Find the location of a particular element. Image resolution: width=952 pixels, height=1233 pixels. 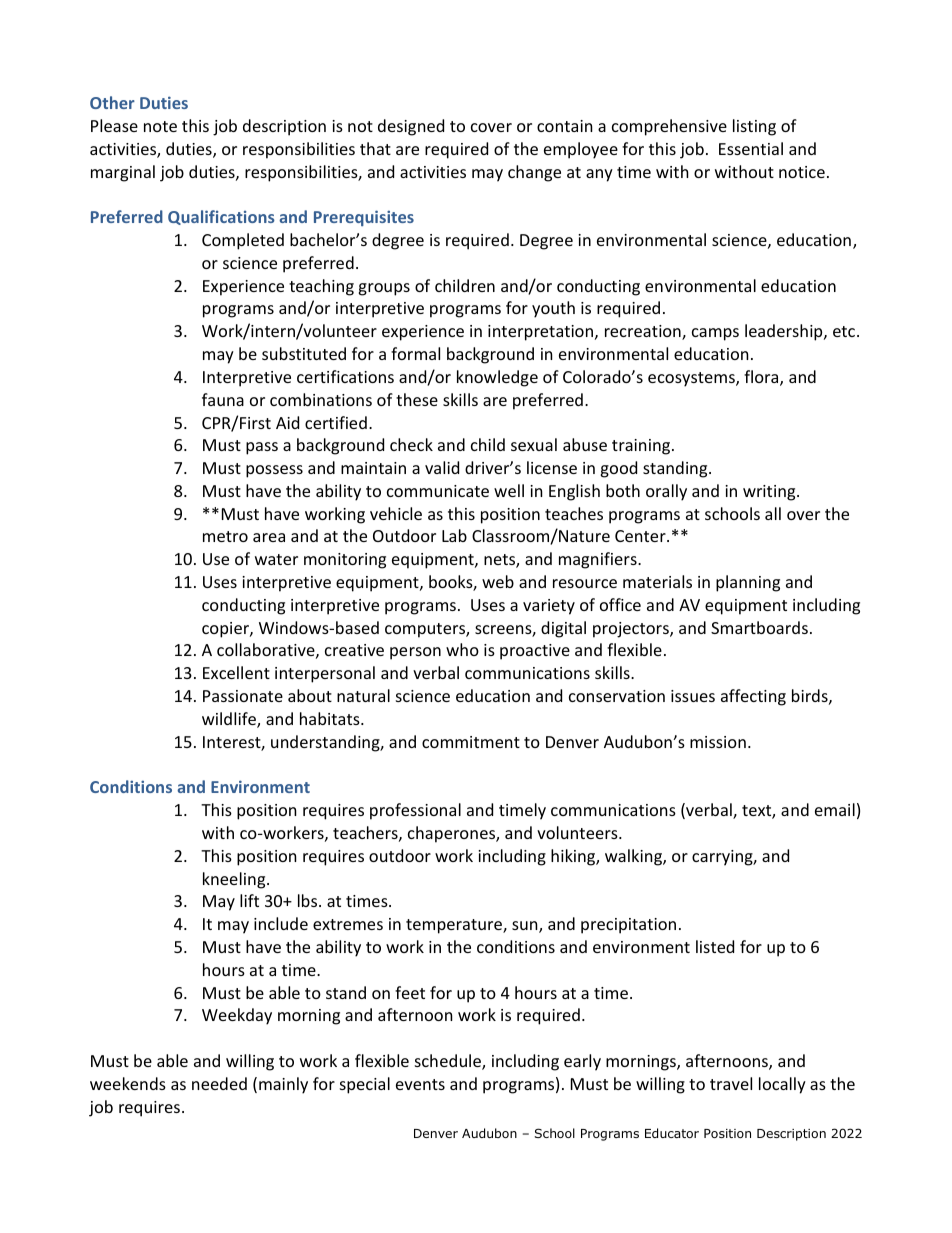

events is located at coordinates (420, 1084).
